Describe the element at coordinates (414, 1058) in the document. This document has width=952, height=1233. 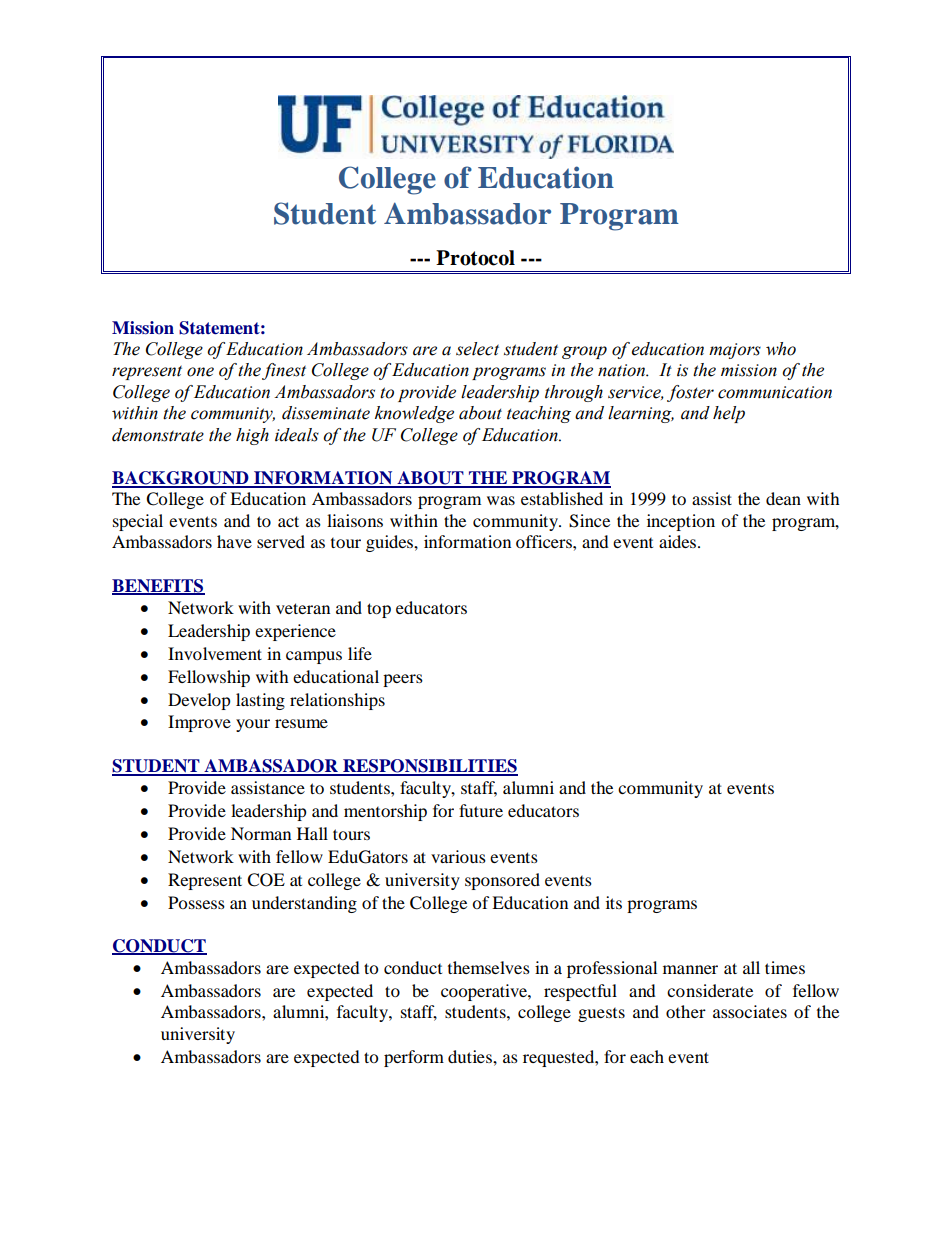
I see `perform` at that location.
